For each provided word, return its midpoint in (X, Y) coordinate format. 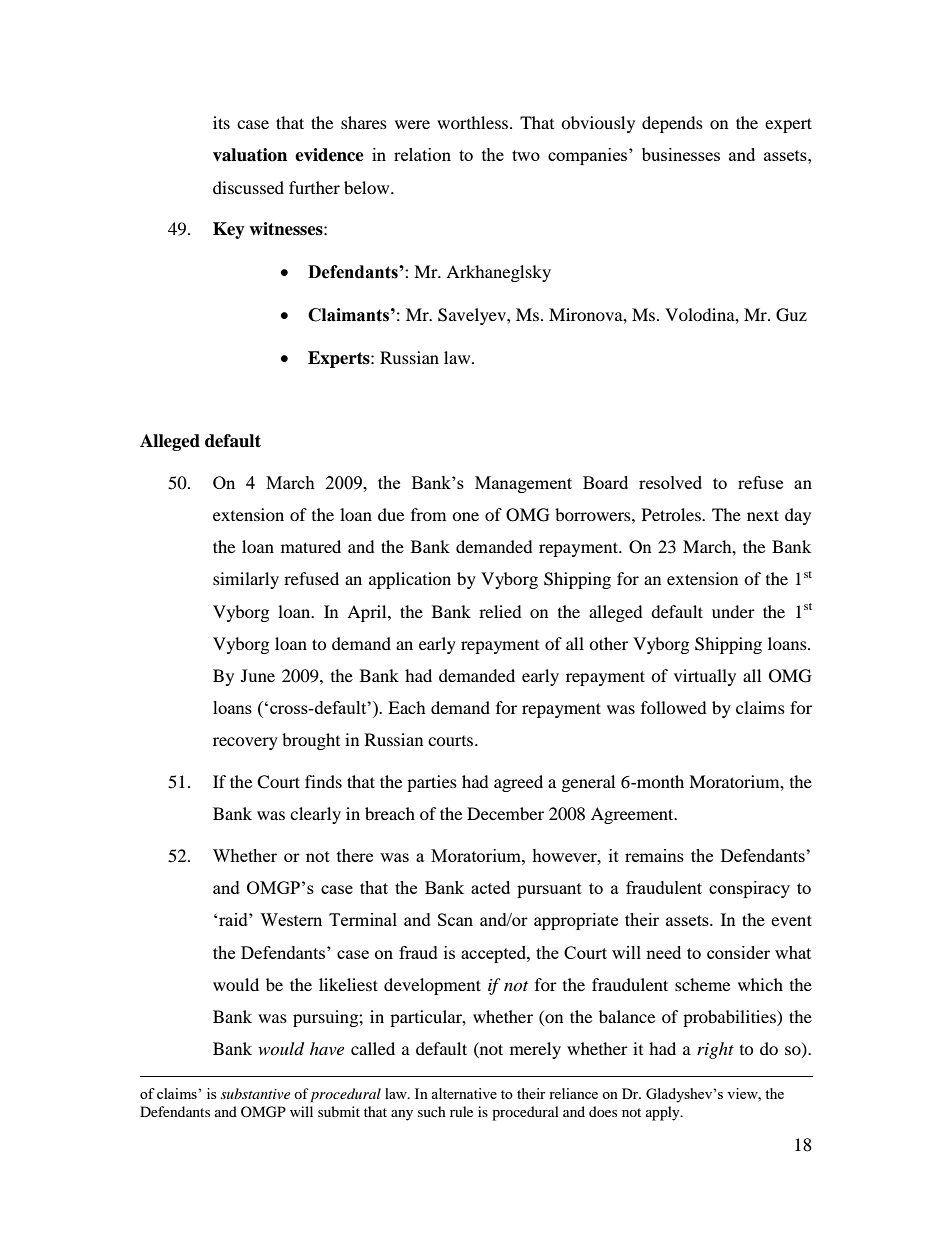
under (733, 611)
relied (500, 611)
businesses (681, 154)
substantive (255, 1093)
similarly (246, 580)
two (526, 155)
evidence (329, 155)
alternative (464, 1093)
